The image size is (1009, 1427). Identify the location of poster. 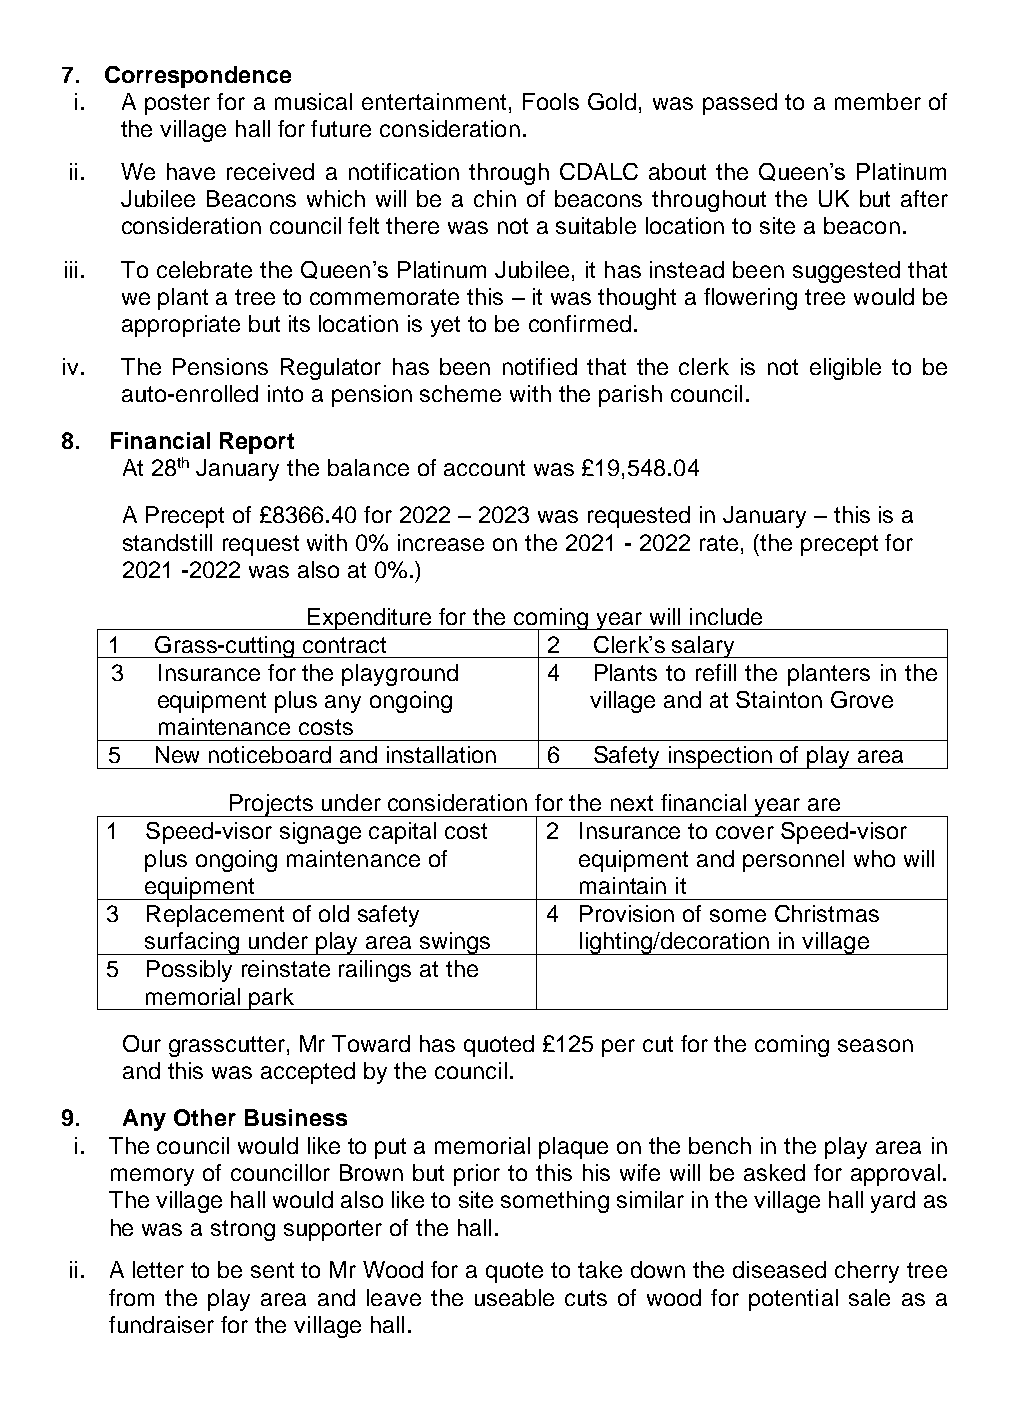
(177, 104).
